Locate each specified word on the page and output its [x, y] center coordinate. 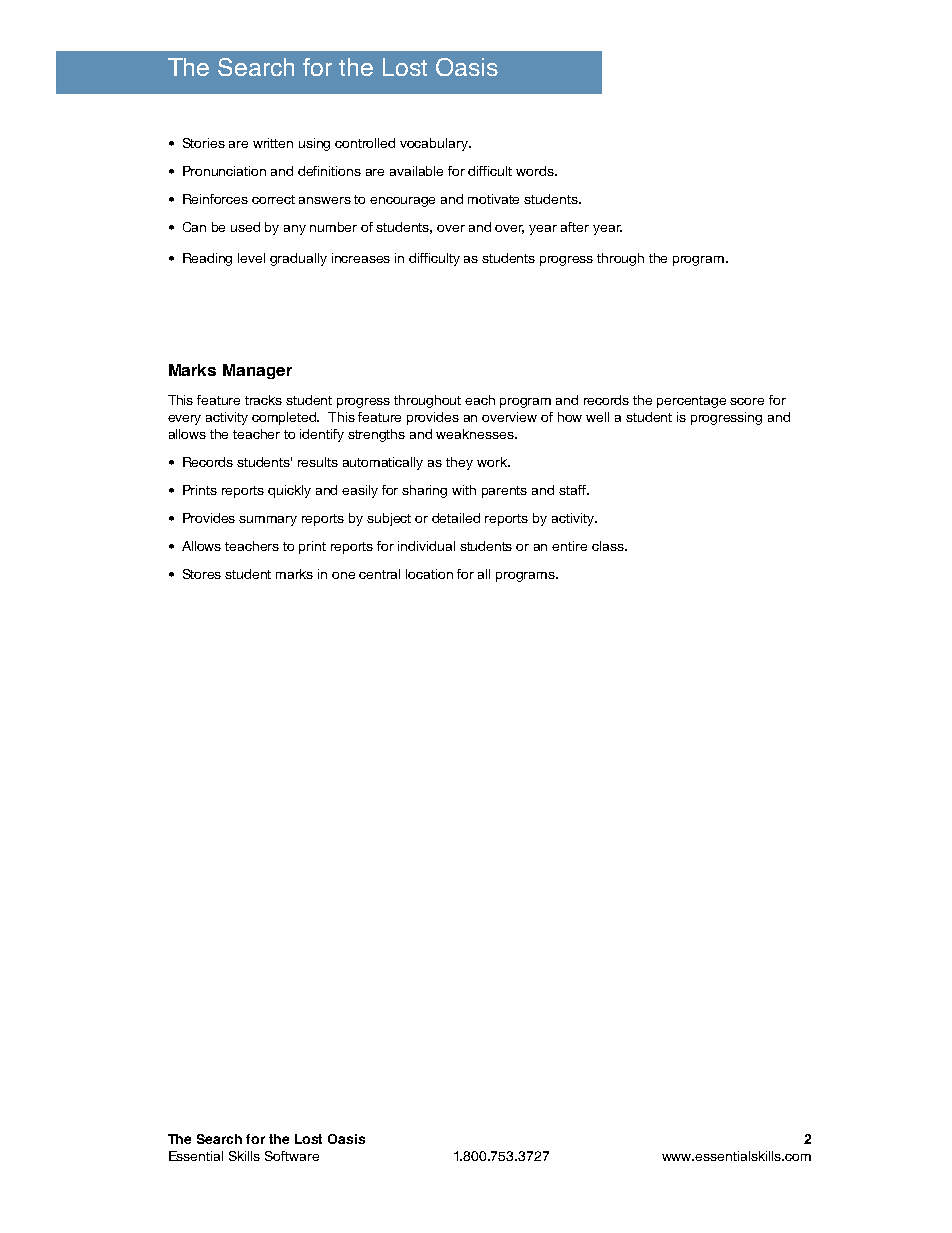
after [575, 227]
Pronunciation [224, 171]
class [609, 546]
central [379, 574]
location [429, 574]
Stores [202, 574]
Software [292, 1156]
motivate [493, 199]
